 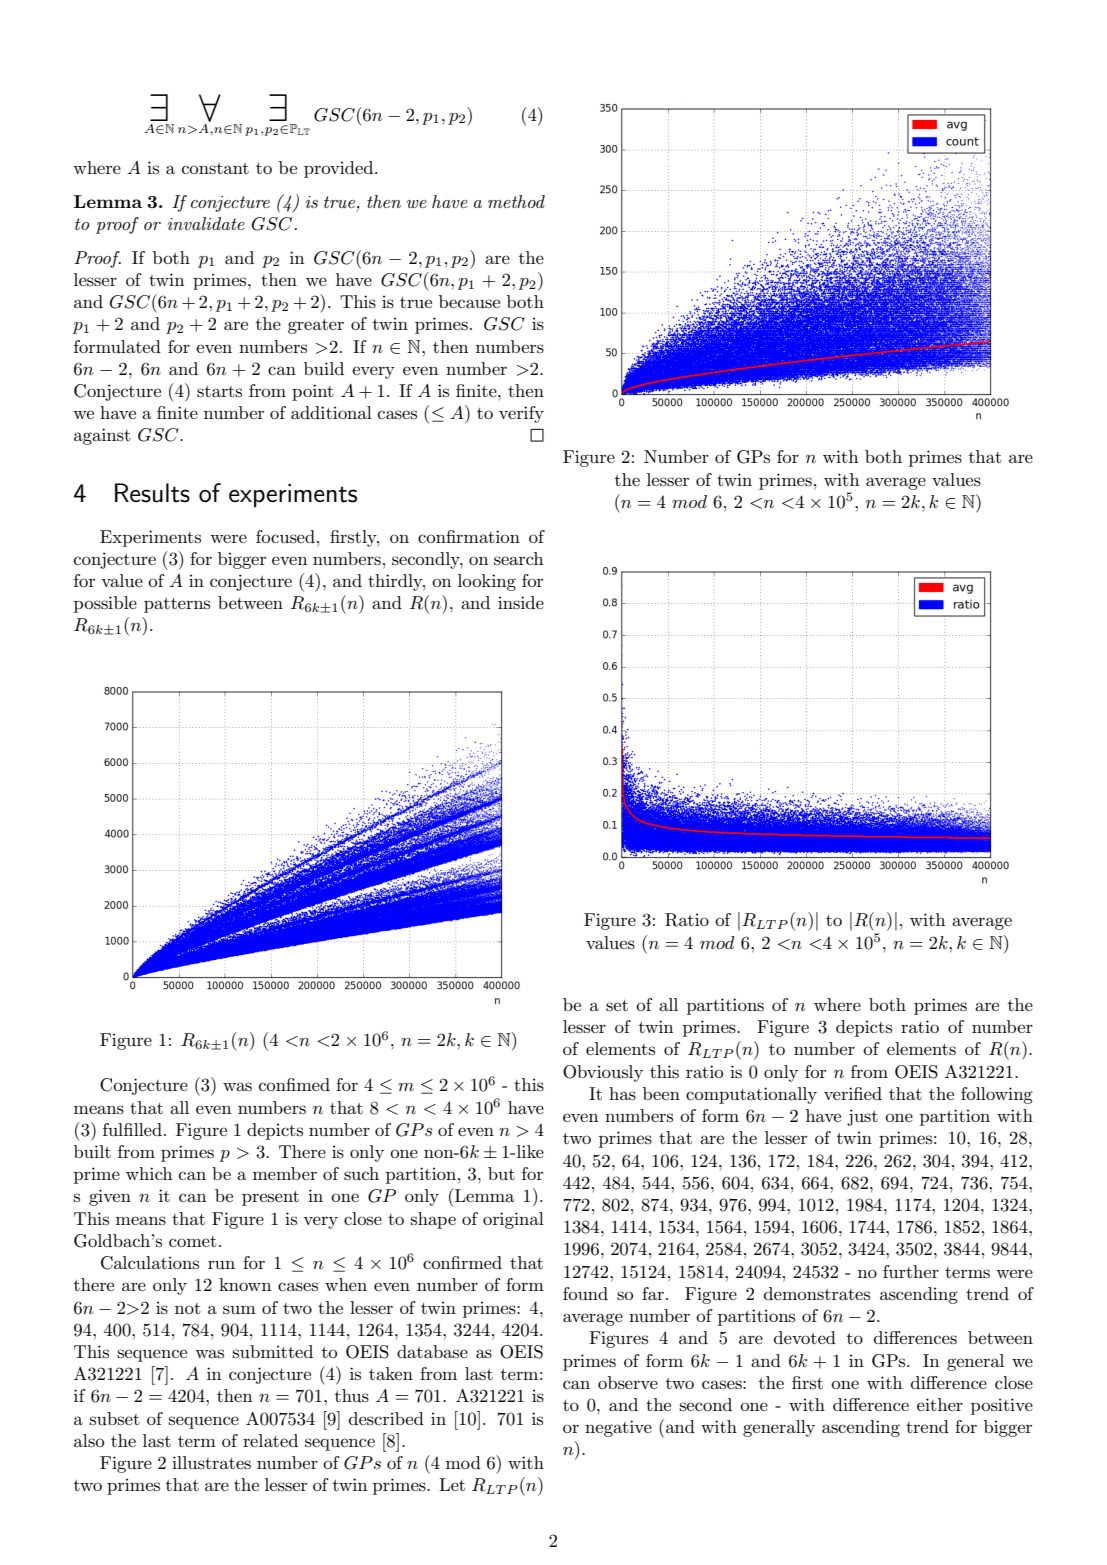 What do you see at coordinates (618, 1428) in the page?
I see `negative` at bounding box center [618, 1428].
